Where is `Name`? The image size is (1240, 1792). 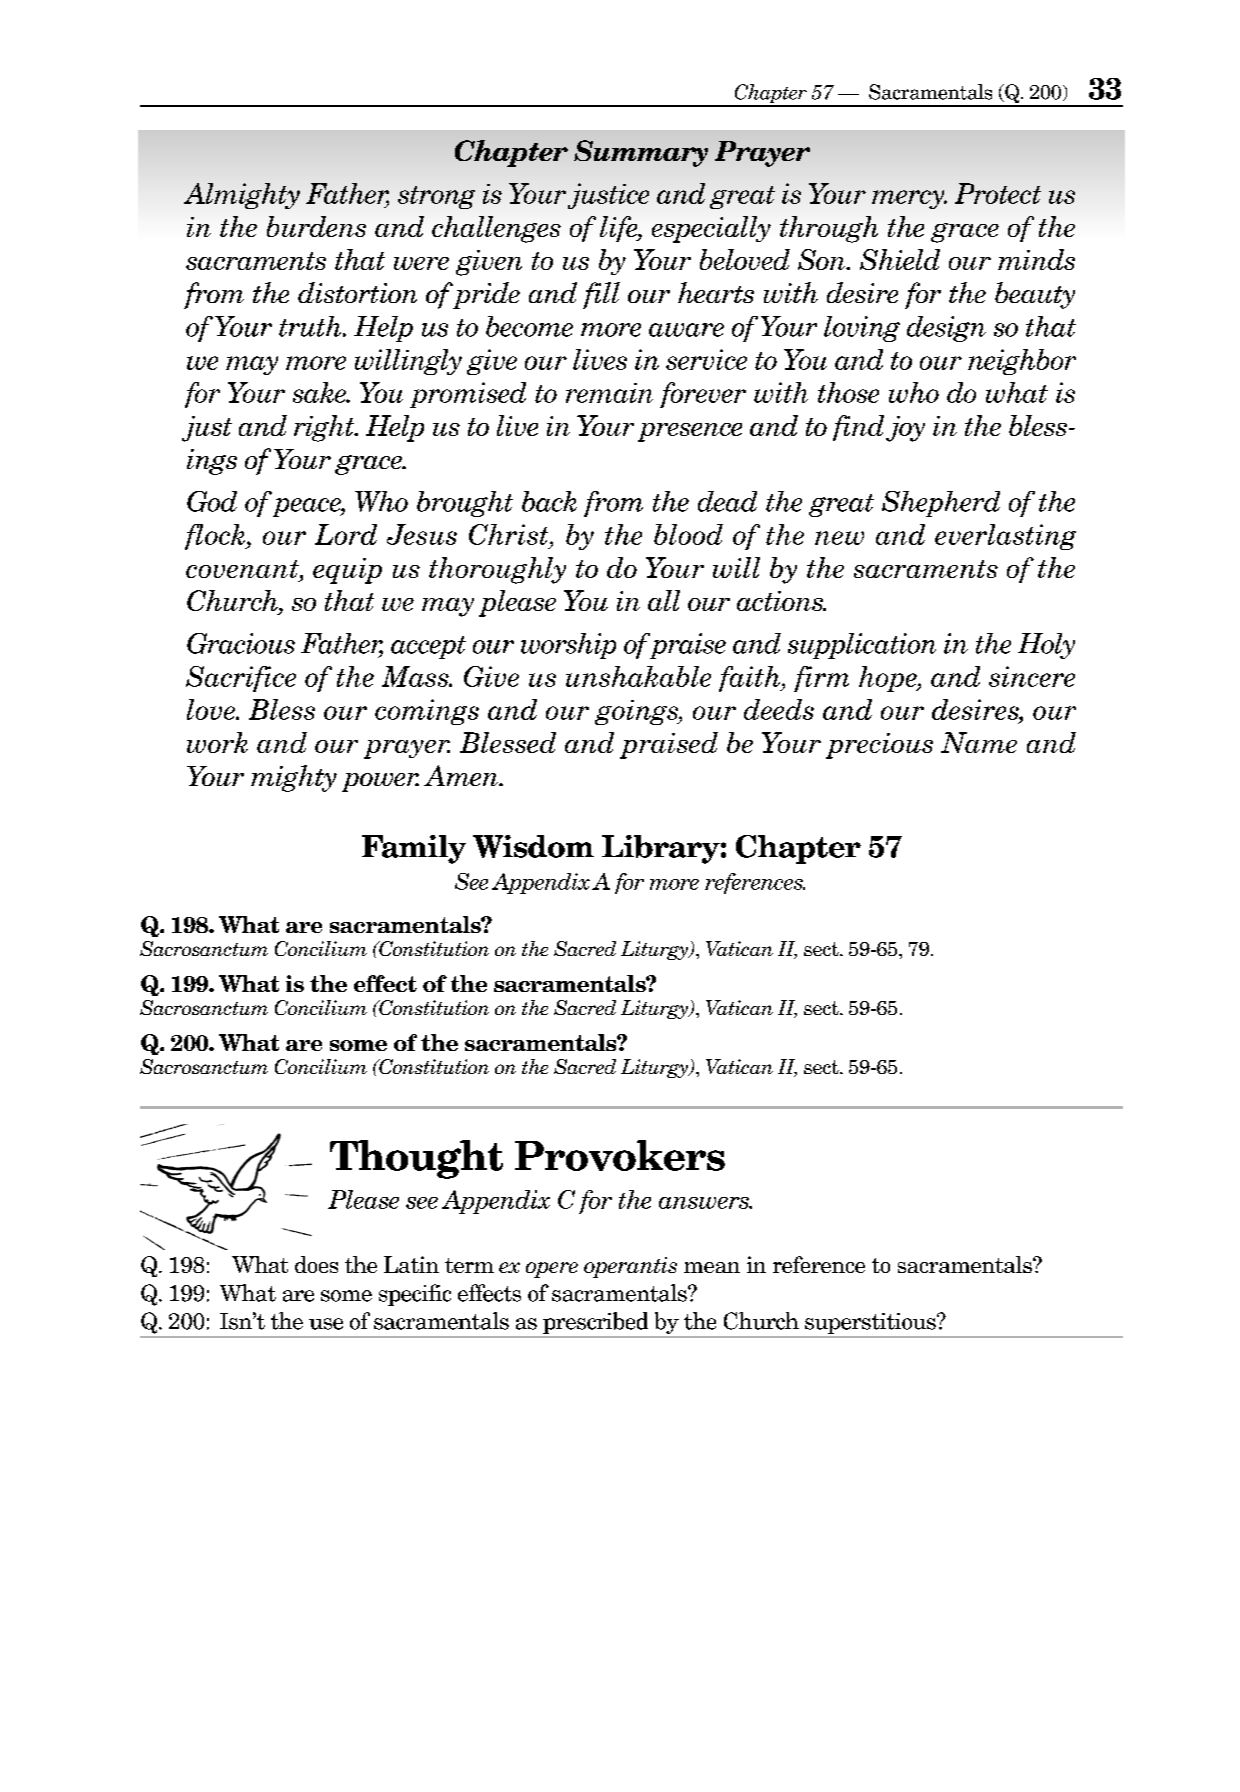
Name is located at coordinates (979, 742).
